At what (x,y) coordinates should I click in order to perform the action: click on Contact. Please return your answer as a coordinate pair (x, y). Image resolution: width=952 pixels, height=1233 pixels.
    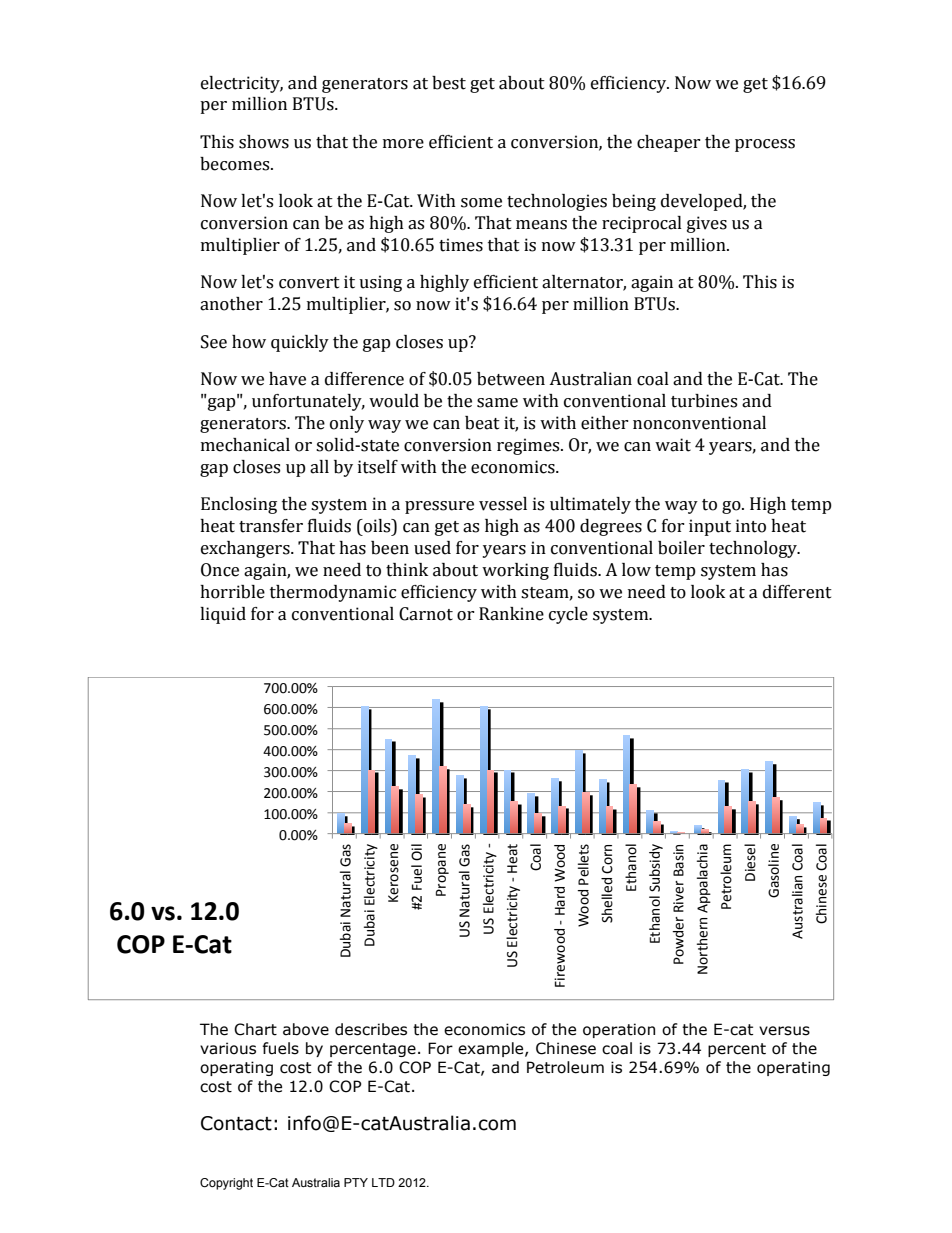
    Looking at the image, I should click on (236, 1123).
